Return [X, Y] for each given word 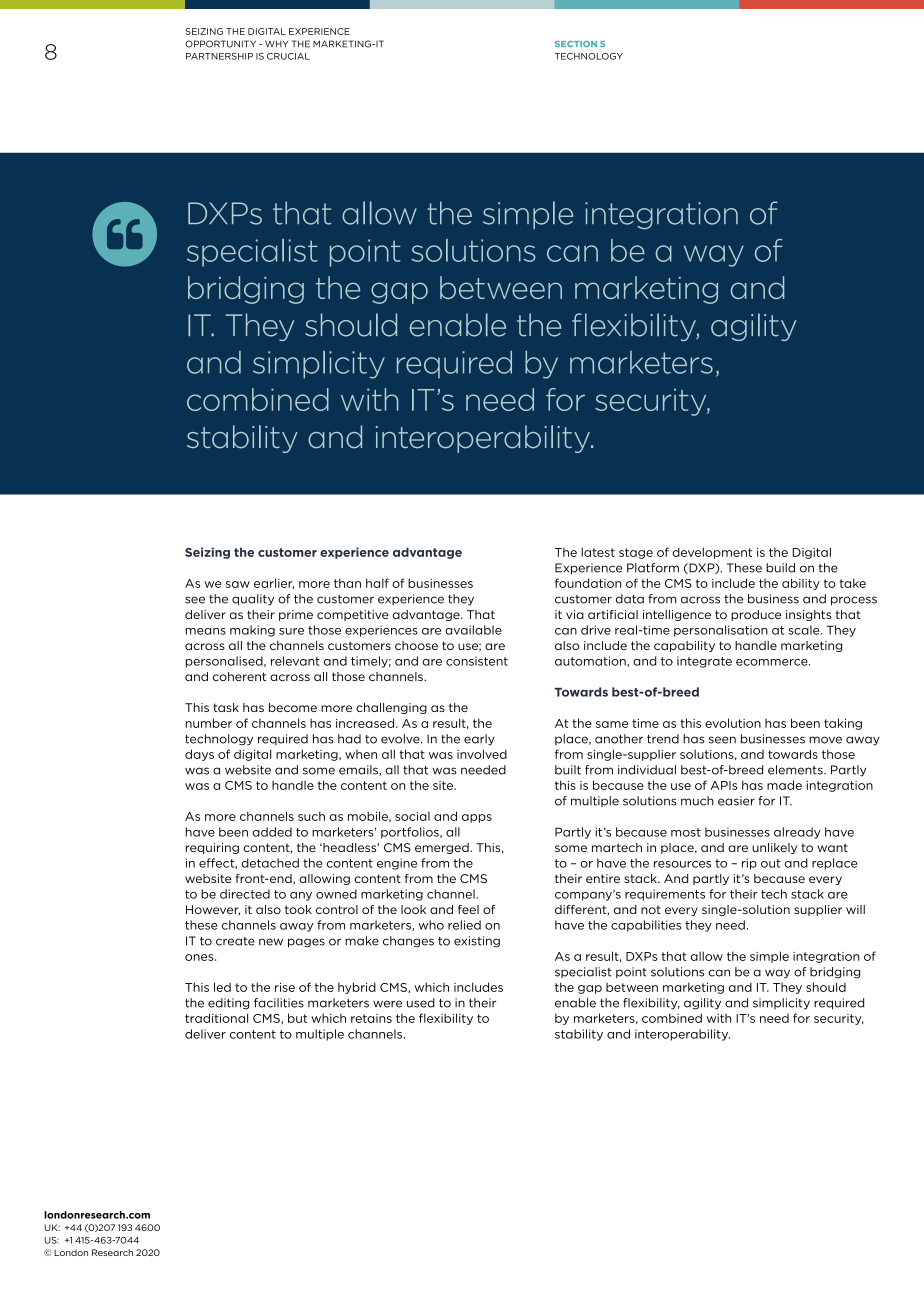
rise [285, 987]
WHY [276, 43]
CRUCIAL [288, 56]
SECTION [576, 44]
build [780, 568]
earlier [274, 583]
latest [598, 552]
